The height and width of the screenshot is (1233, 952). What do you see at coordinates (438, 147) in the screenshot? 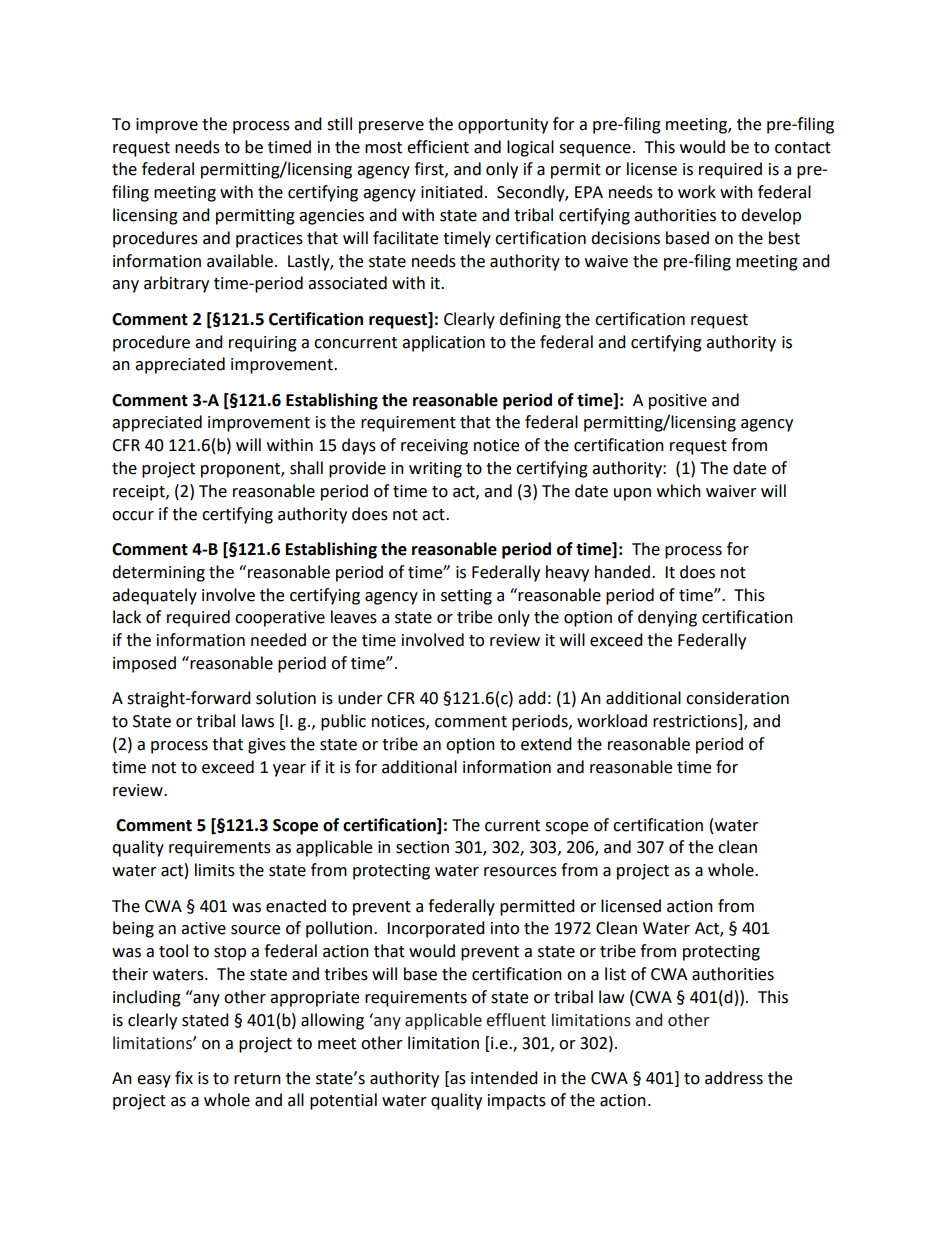
I see `efficient` at bounding box center [438, 147].
